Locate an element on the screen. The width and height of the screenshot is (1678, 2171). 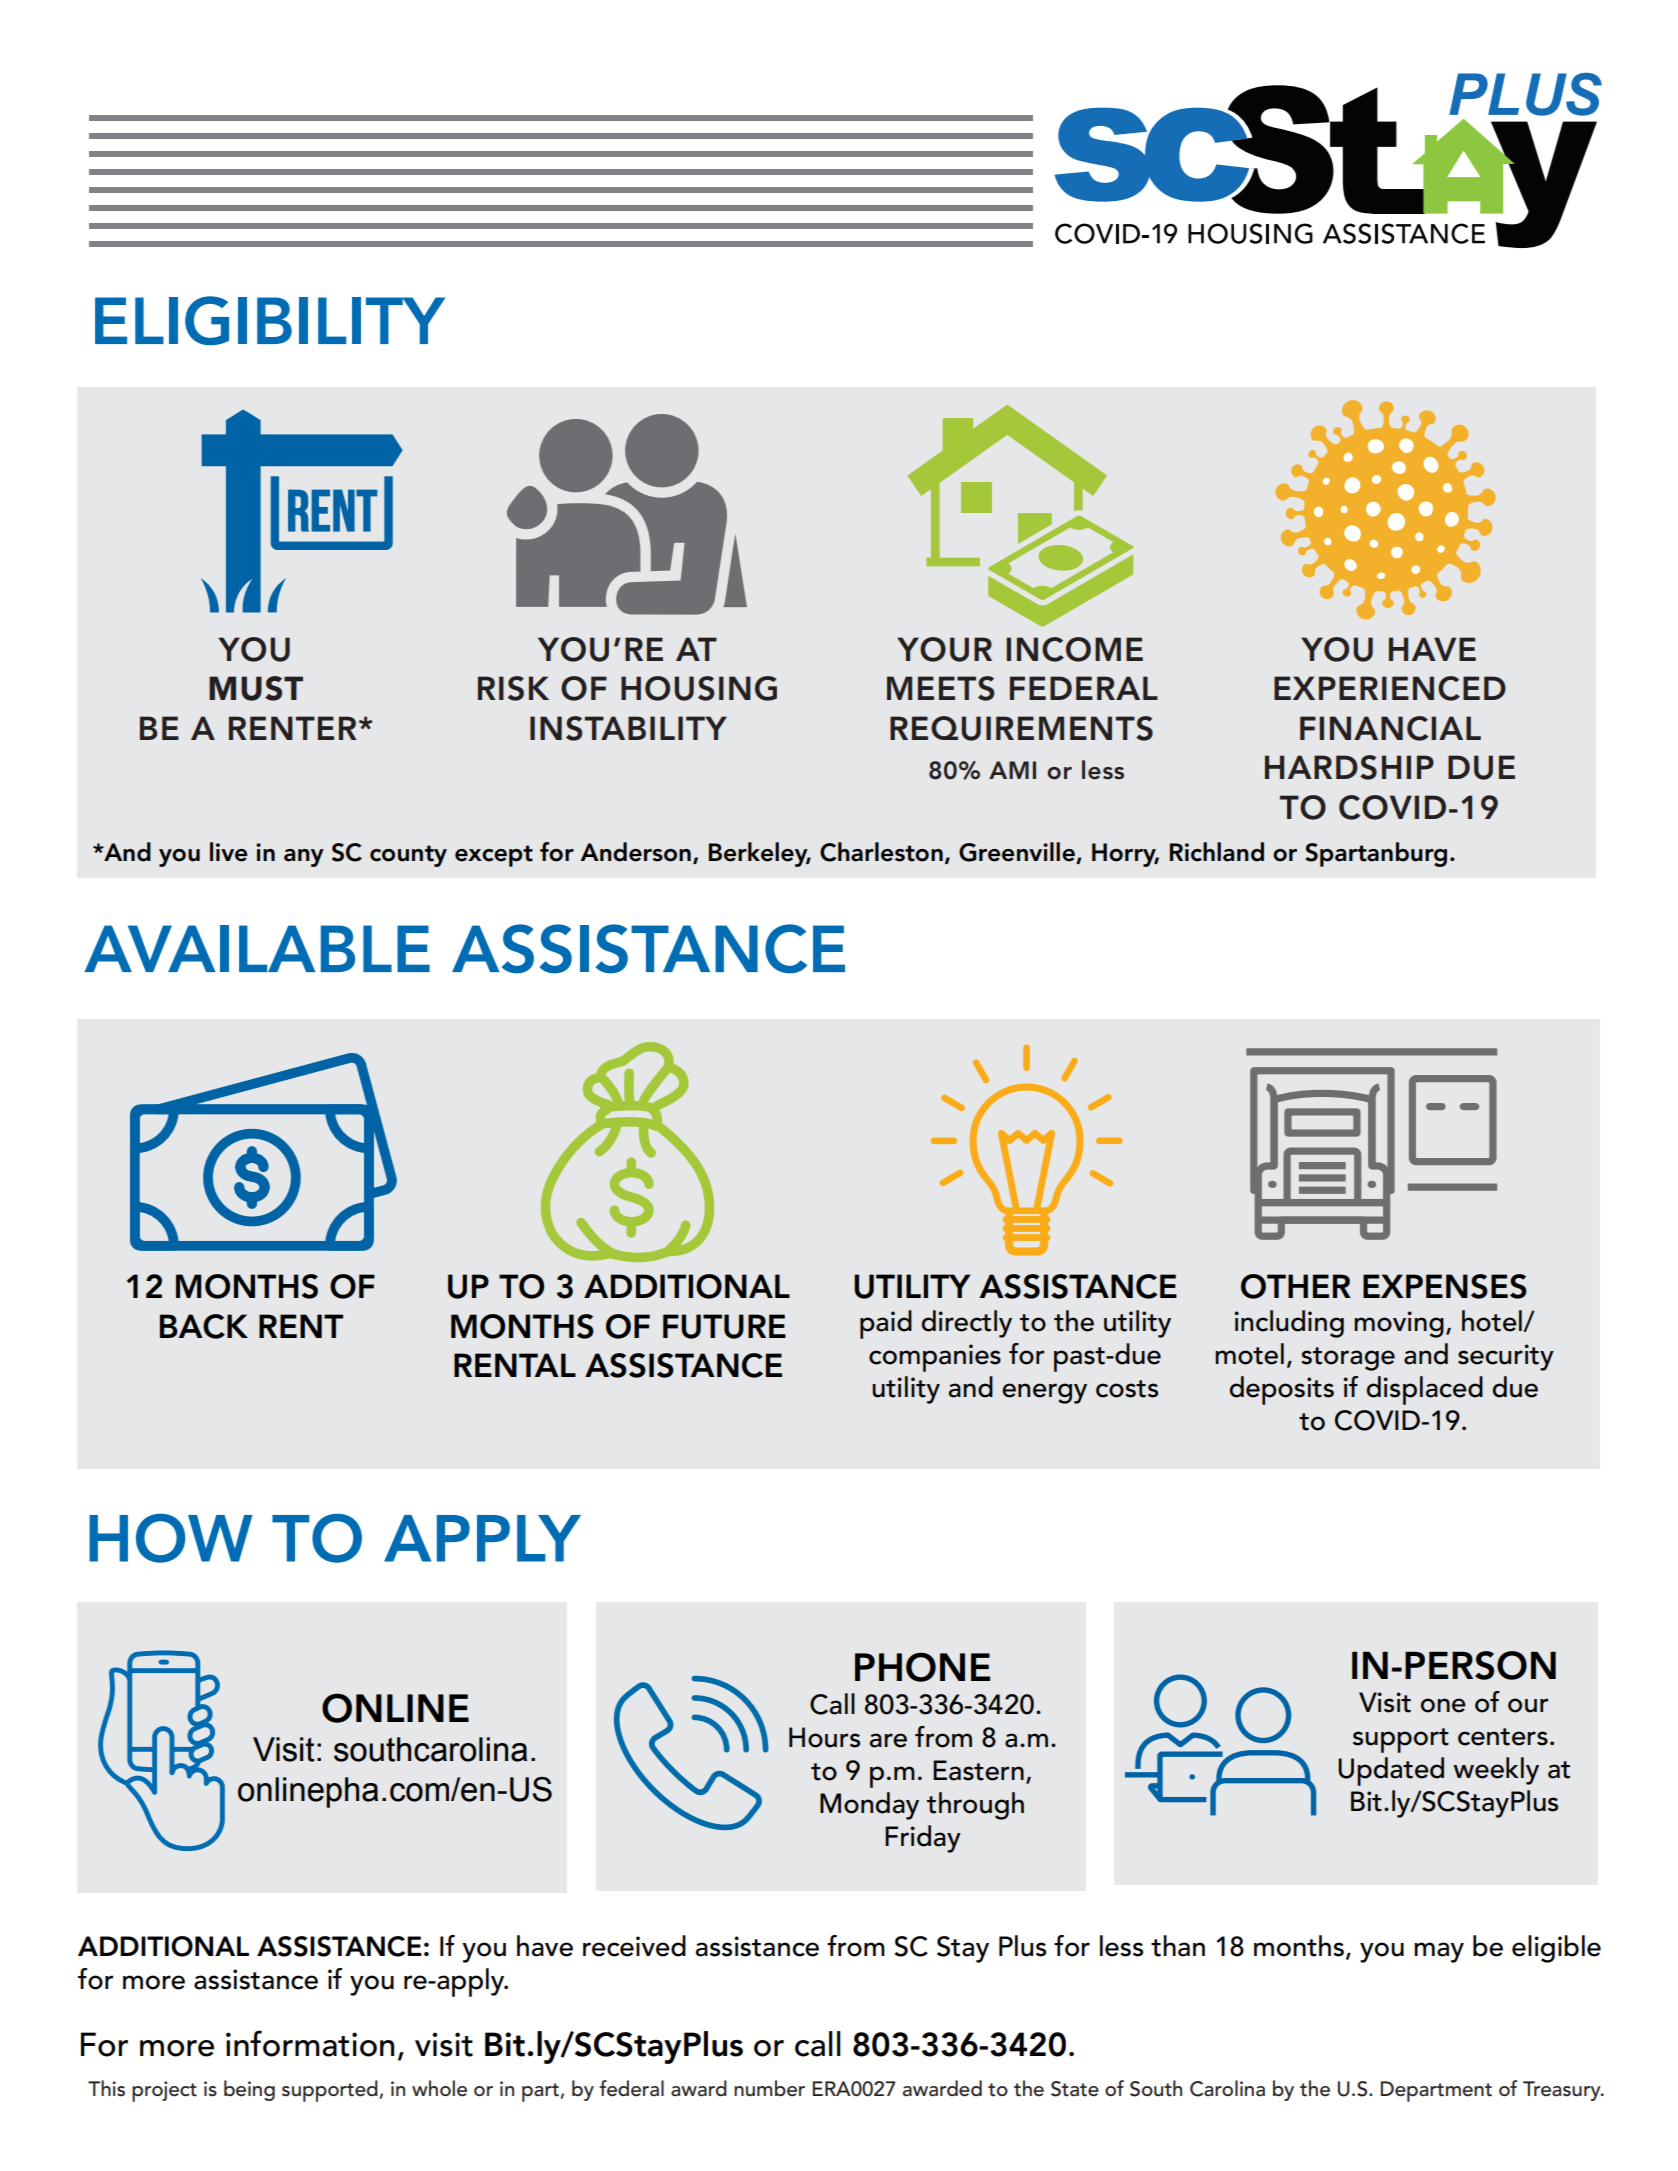
information is located at coordinates (310, 2043).
